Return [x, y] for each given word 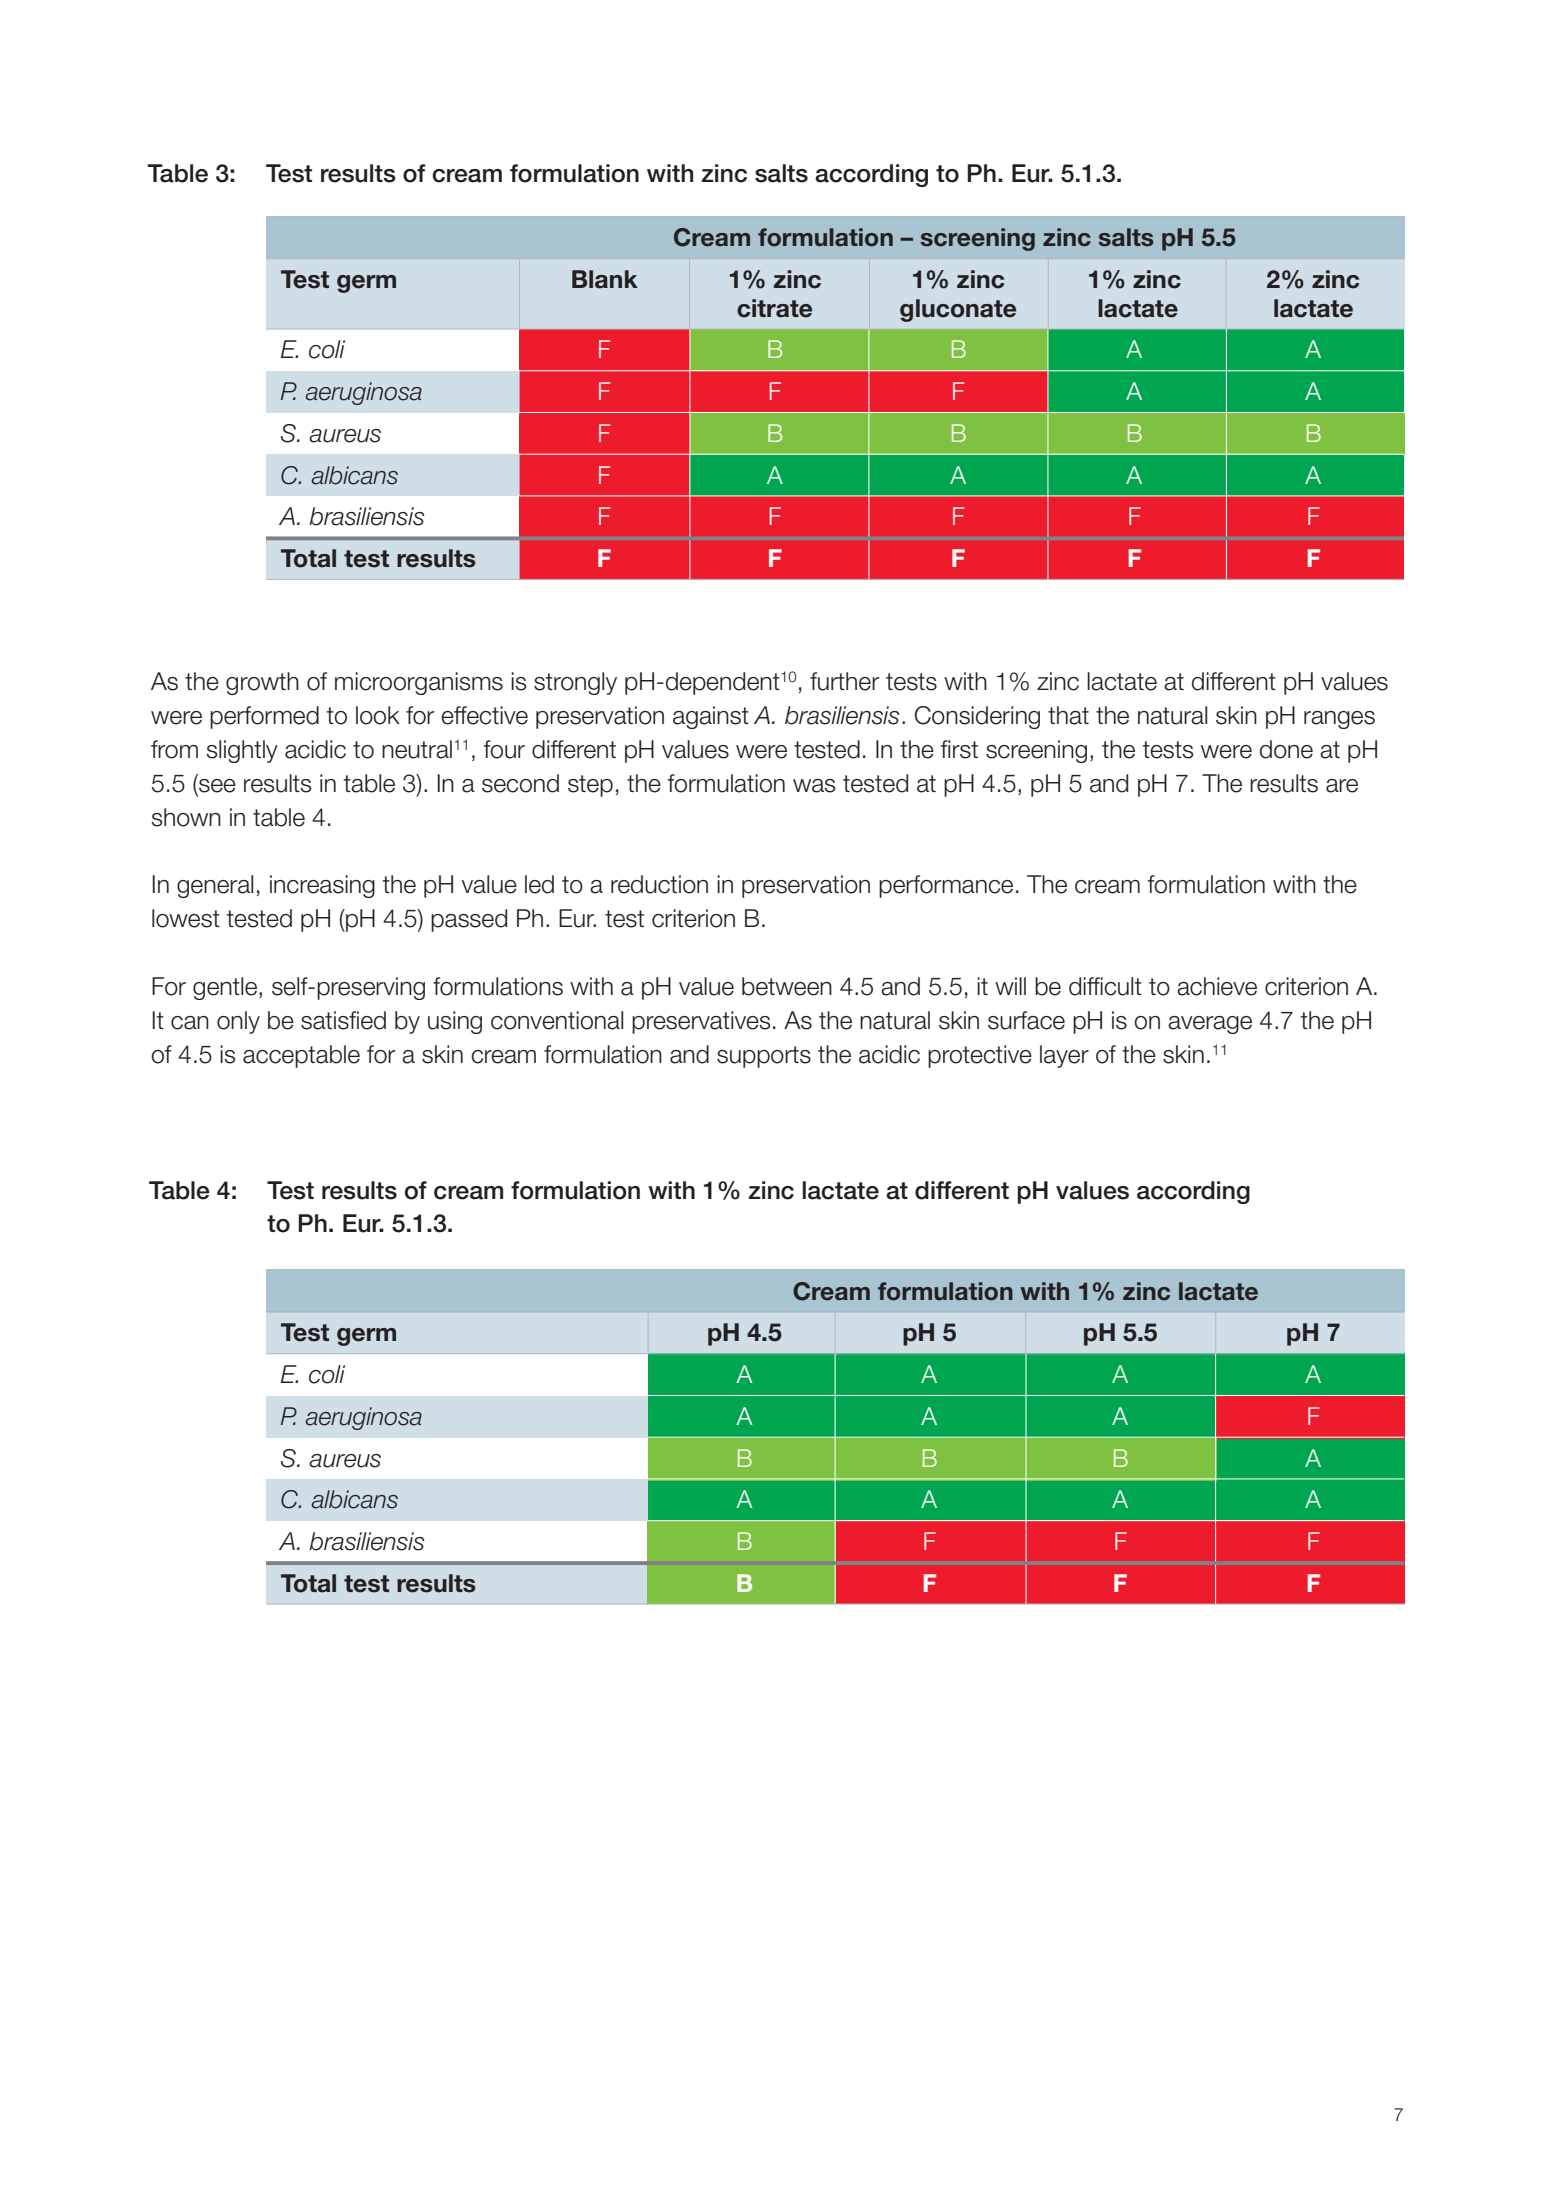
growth [262, 683]
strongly [575, 683]
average [1210, 1025]
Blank [605, 279]
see [216, 787]
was [814, 786]
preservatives [701, 1022]
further [845, 681]
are [1342, 786]
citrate [774, 308]
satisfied [343, 1020]
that [1068, 715]
